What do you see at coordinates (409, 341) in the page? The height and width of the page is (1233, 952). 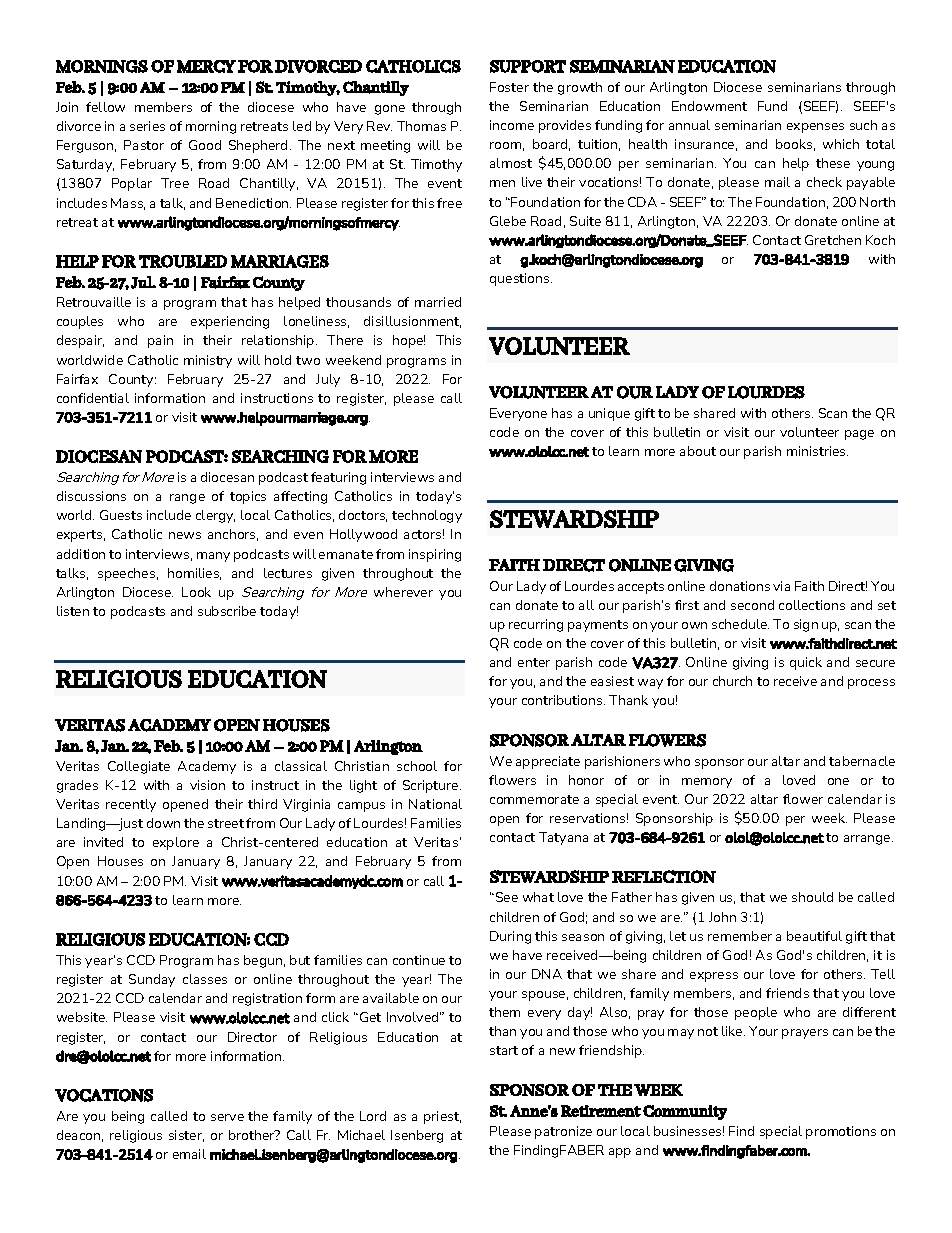 I see `hope` at bounding box center [409, 341].
